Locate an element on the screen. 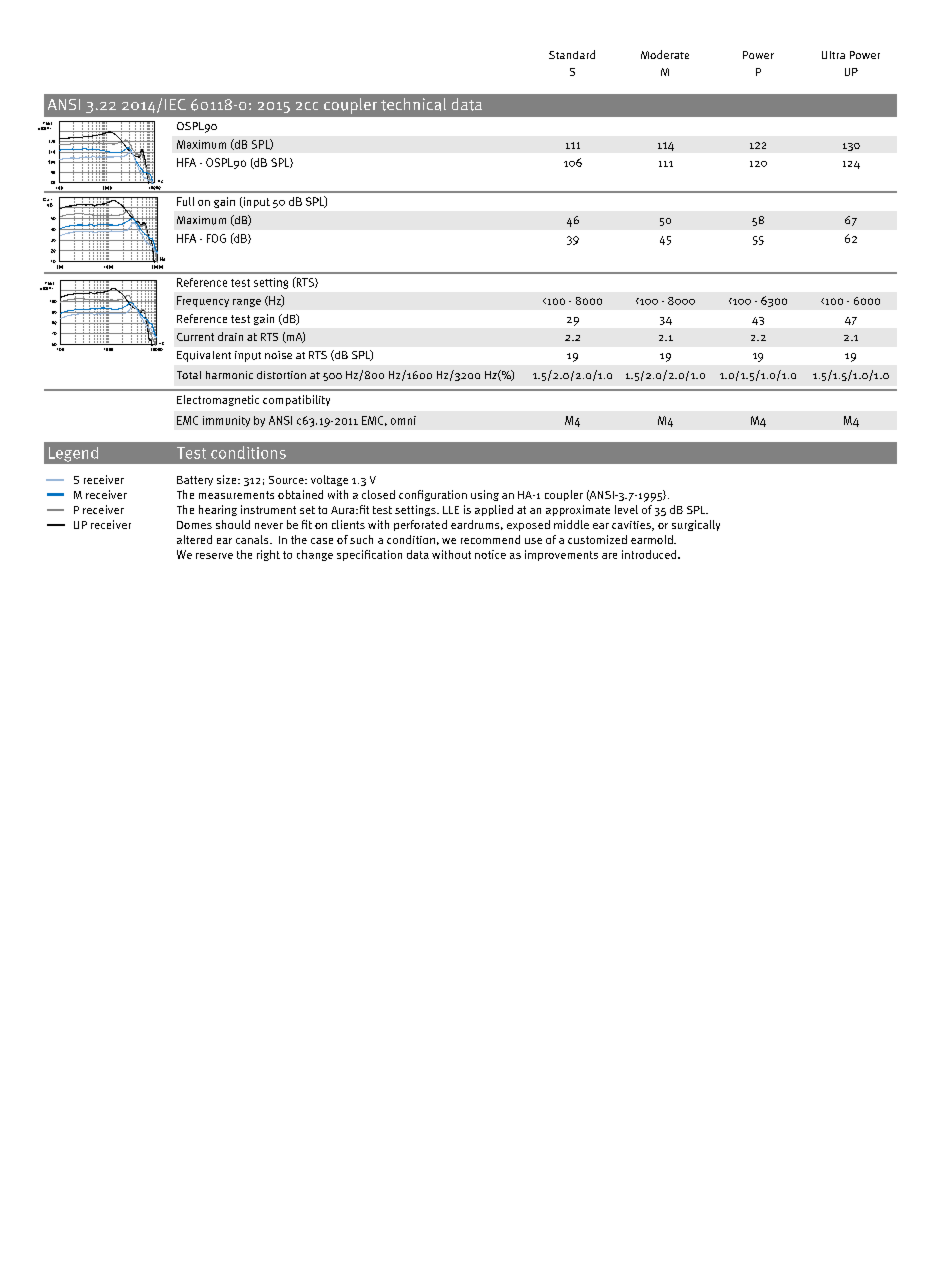  recommend is located at coordinates (490, 539).
